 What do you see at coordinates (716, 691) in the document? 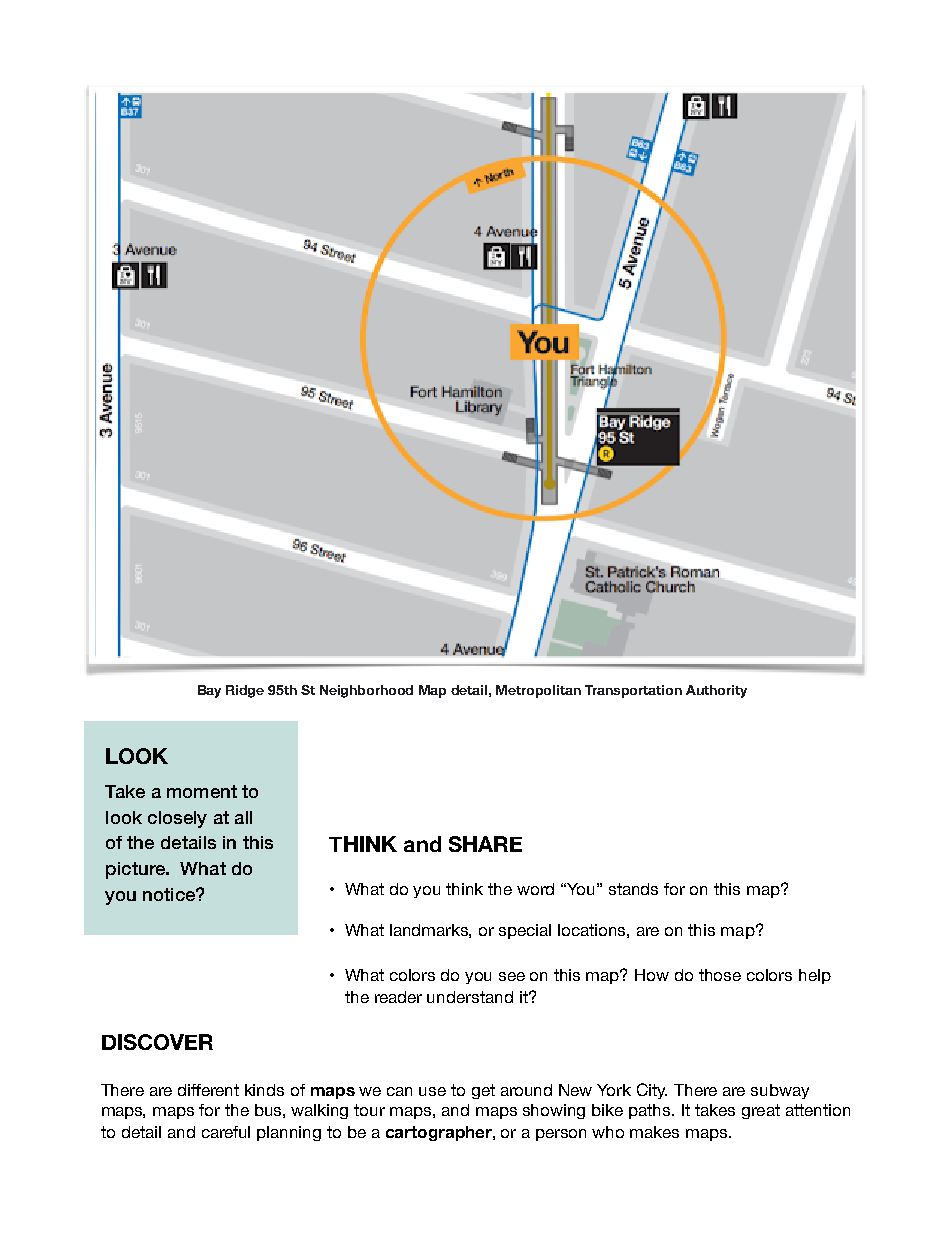
I see `Authority` at bounding box center [716, 691].
